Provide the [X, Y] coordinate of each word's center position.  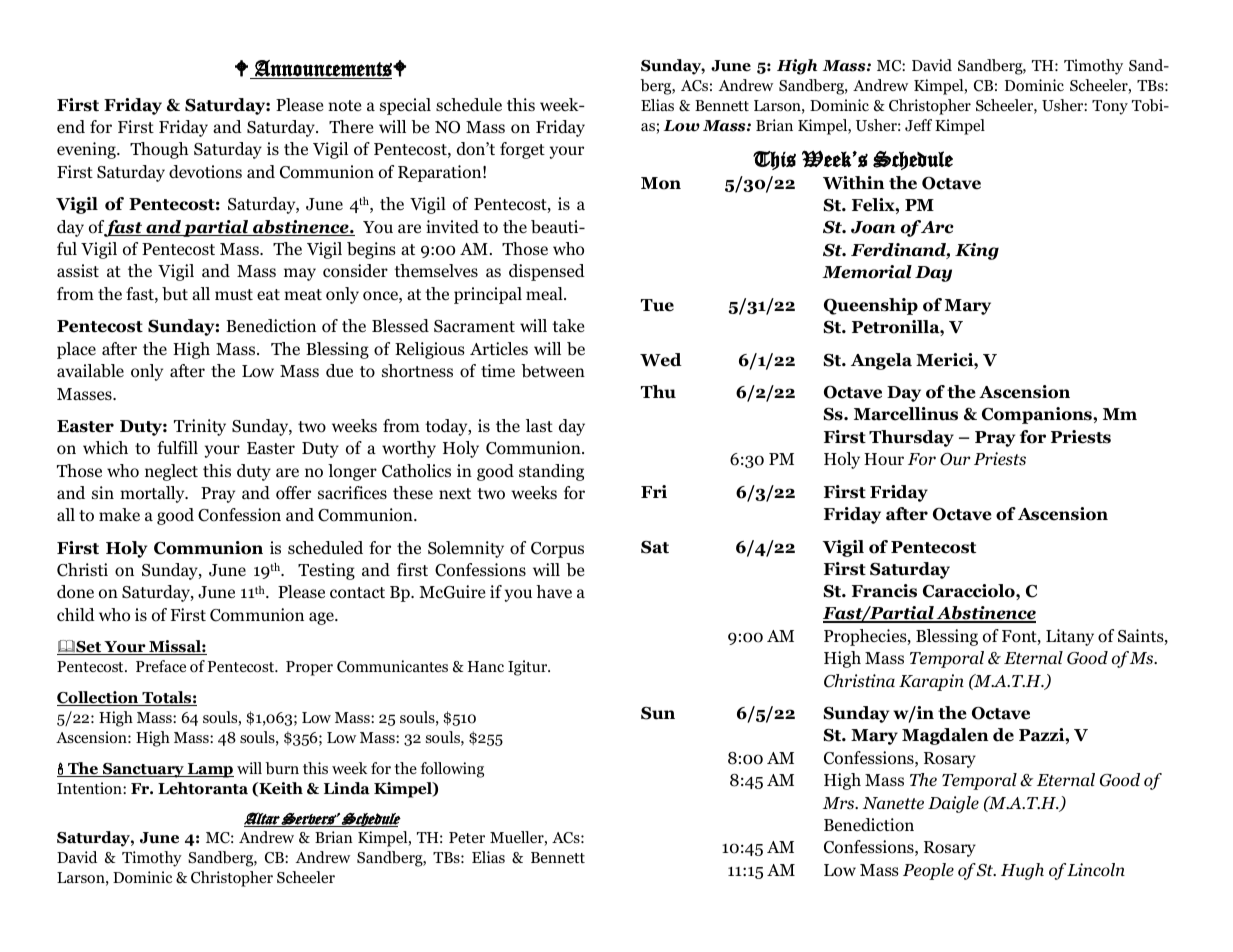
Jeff [918, 125]
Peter [467, 837]
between [553, 371]
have [554, 592]
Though [159, 150]
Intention [90, 788]
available [90, 371]
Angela [881, 361]
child [76, 614]
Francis [884, 591]
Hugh [1022, 871]
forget [522, 150]
